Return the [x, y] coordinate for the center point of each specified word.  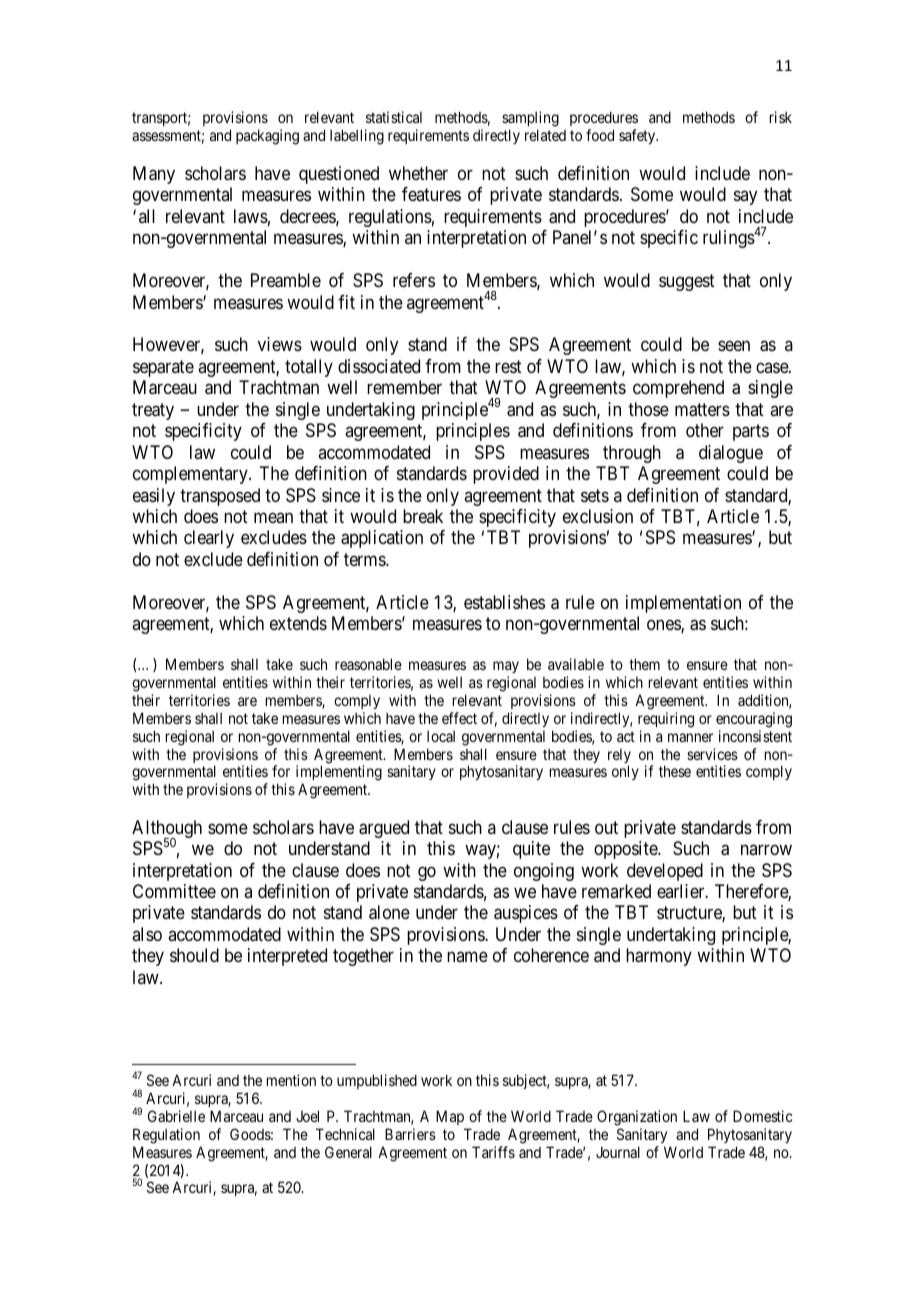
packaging [267, 137]
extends [298, 623]
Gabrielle [176, 1116]
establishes [504, 602]
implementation [683, 604]
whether [418, 173]
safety [638, 136]
